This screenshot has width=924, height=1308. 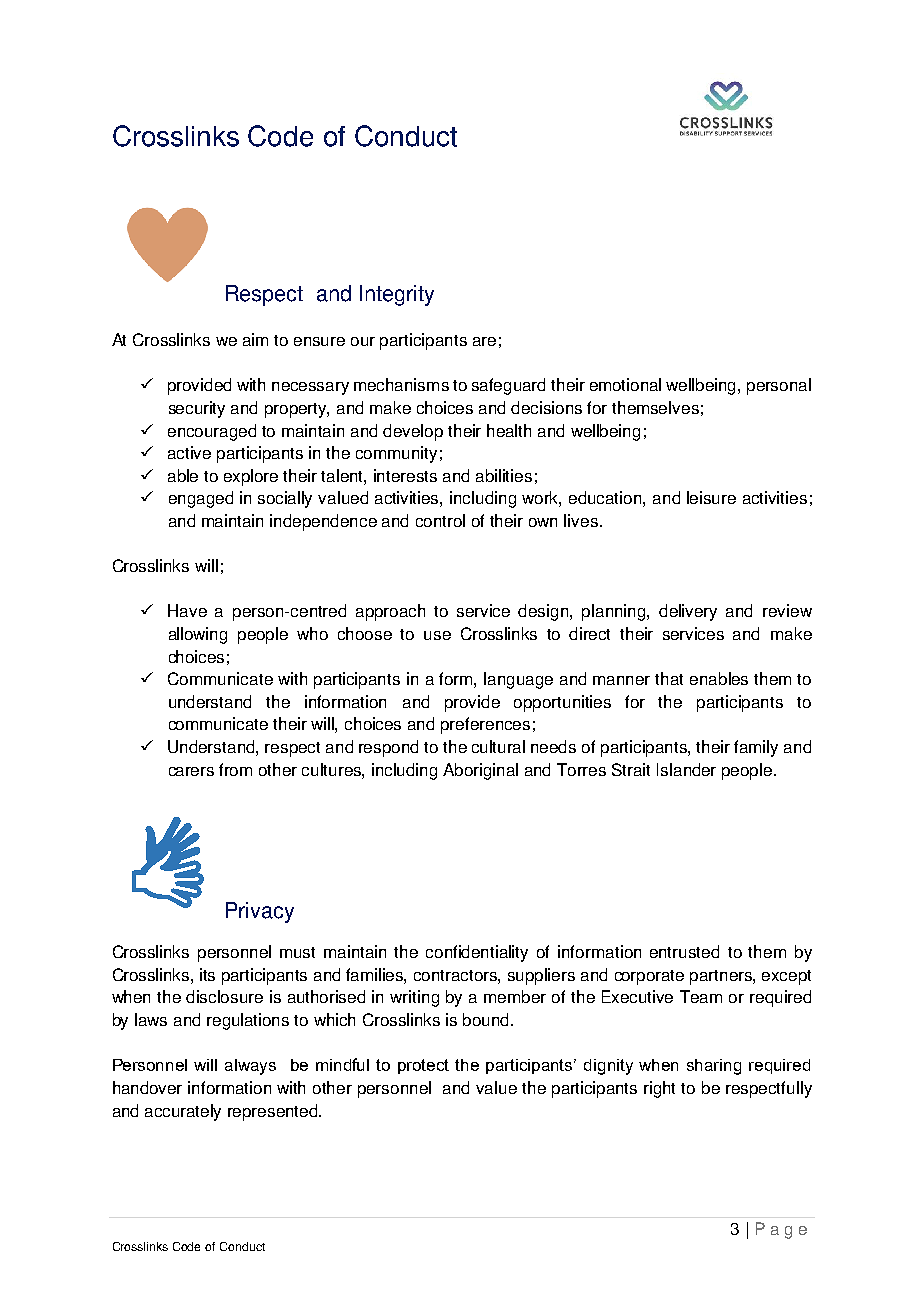 What do you see at coordinates (711, 497) in the screenshot?
I see `leisure` at bounding box center [711, 497].
